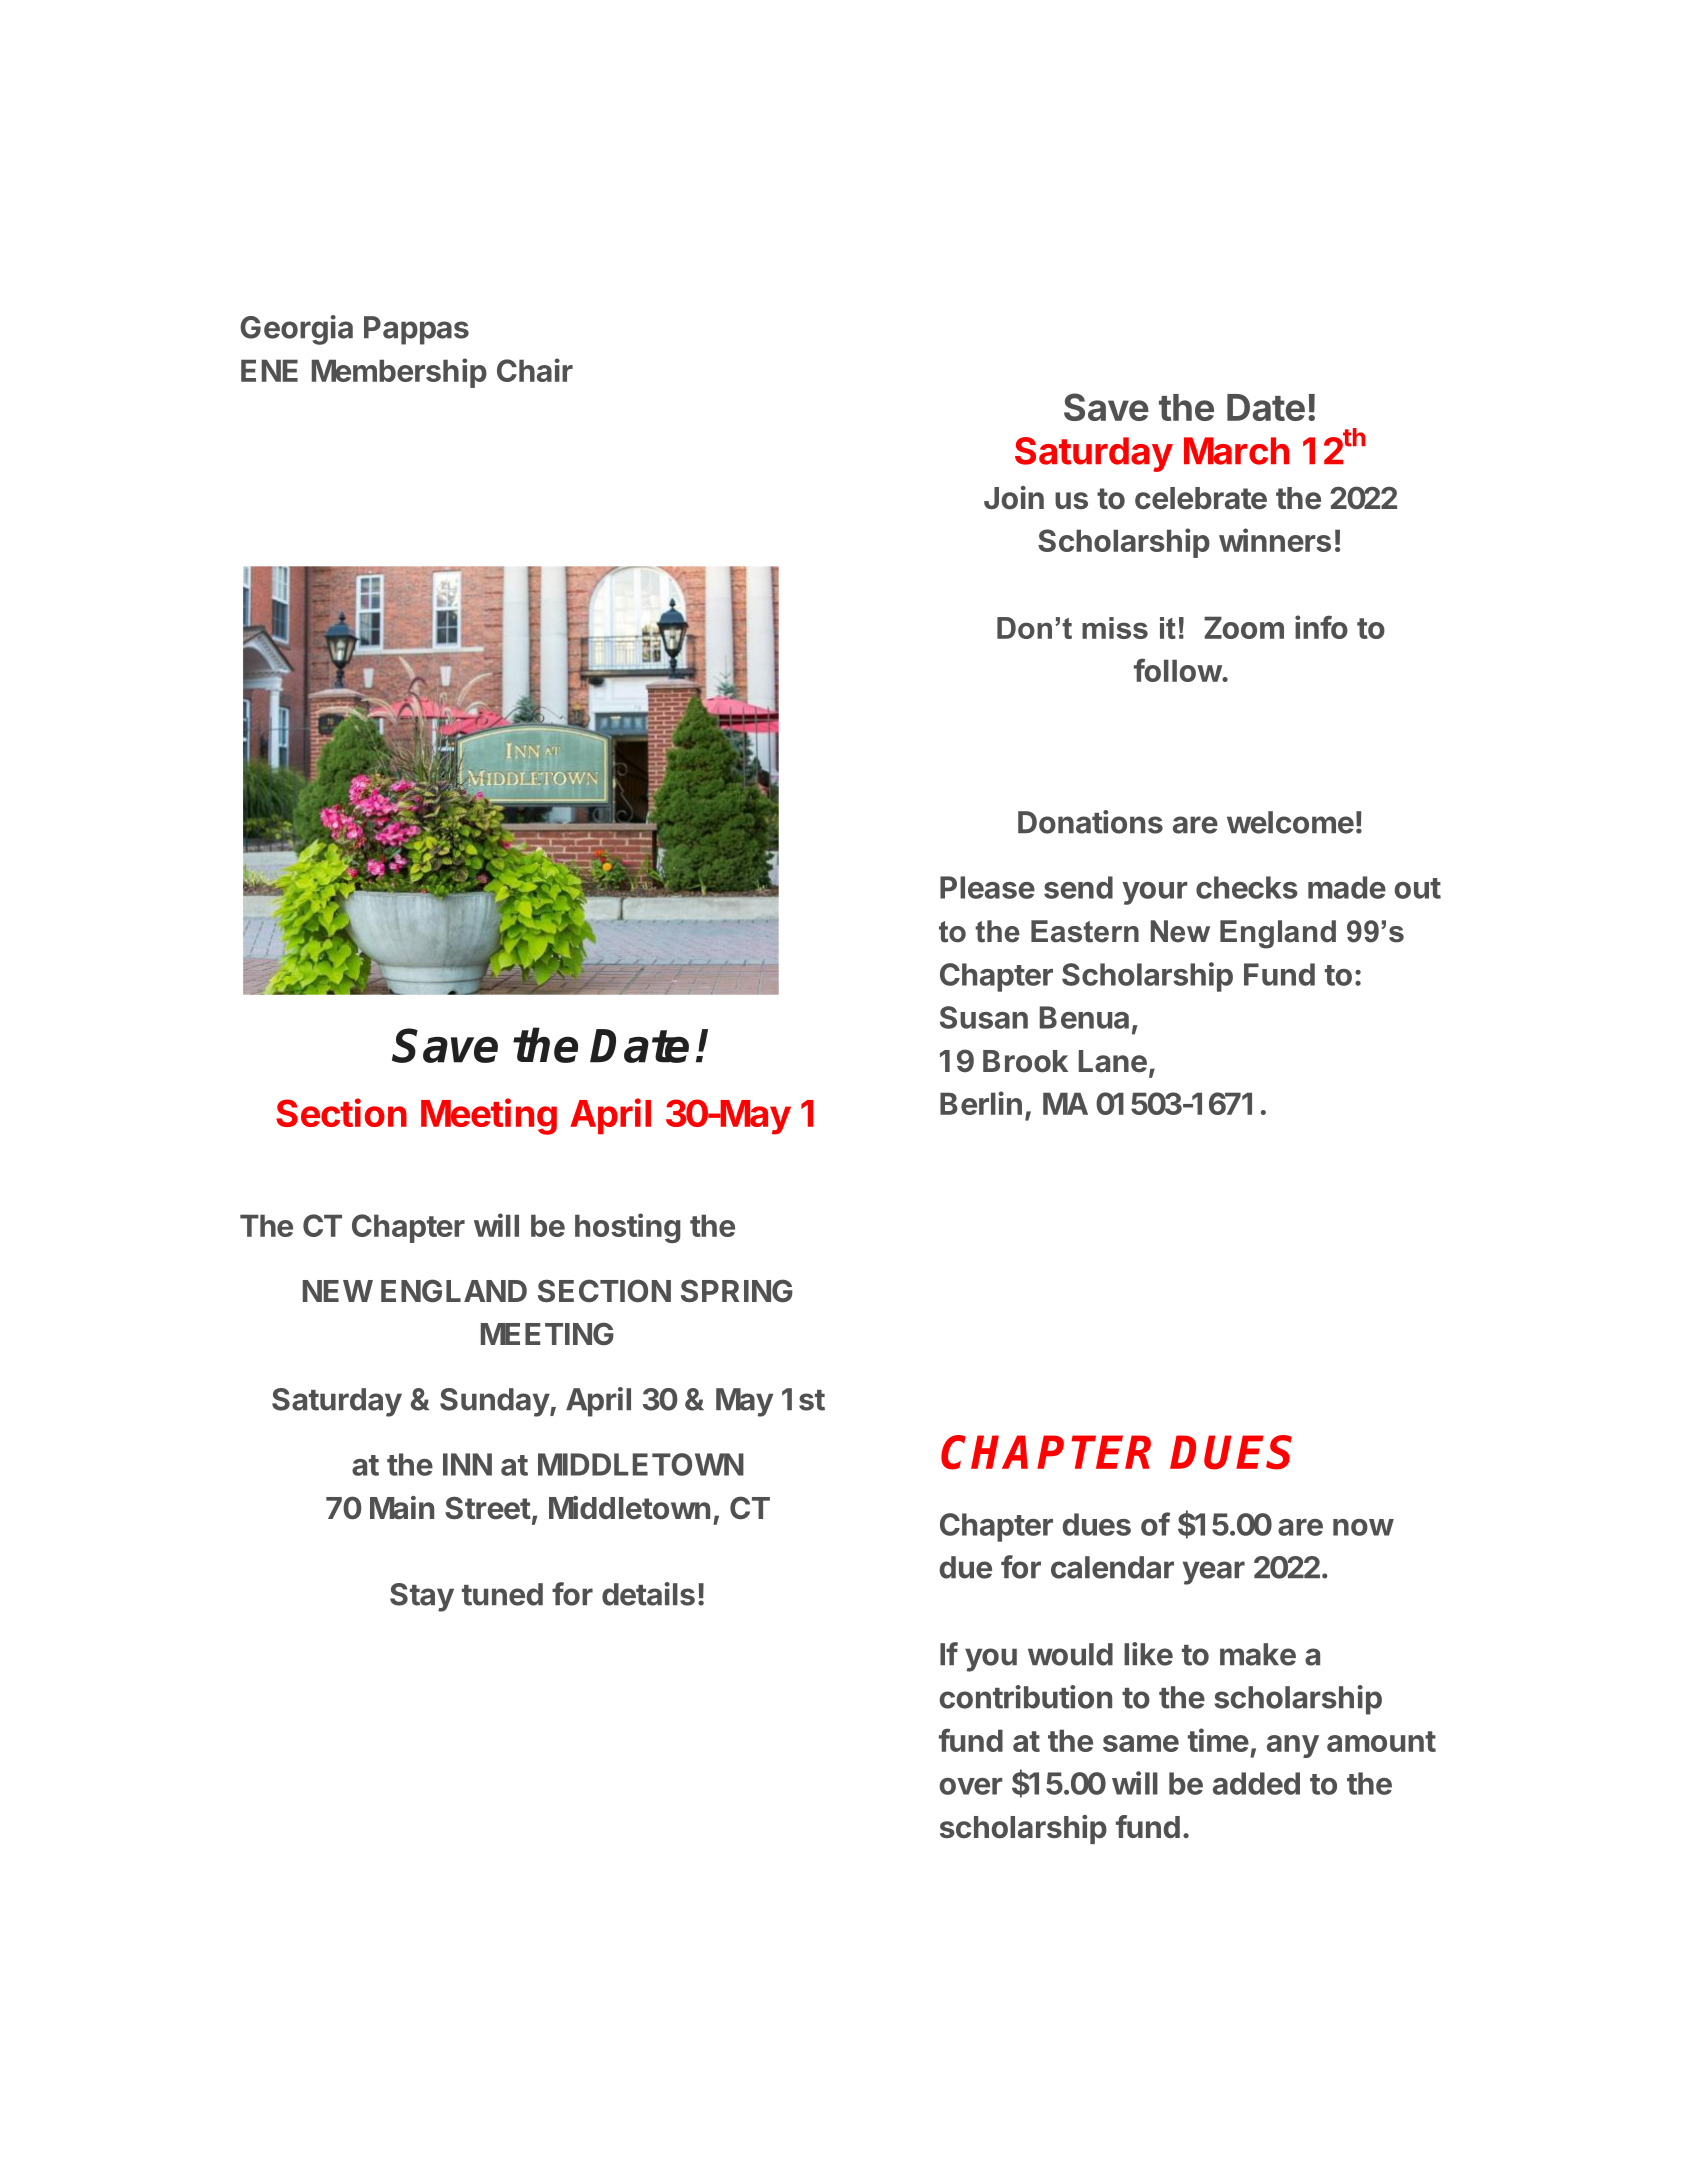 The width and height of the screenshot is (1681, 2175). Describe the element at coordinates (1290, 822) in the screenshot. I see `welcome` at that location.
